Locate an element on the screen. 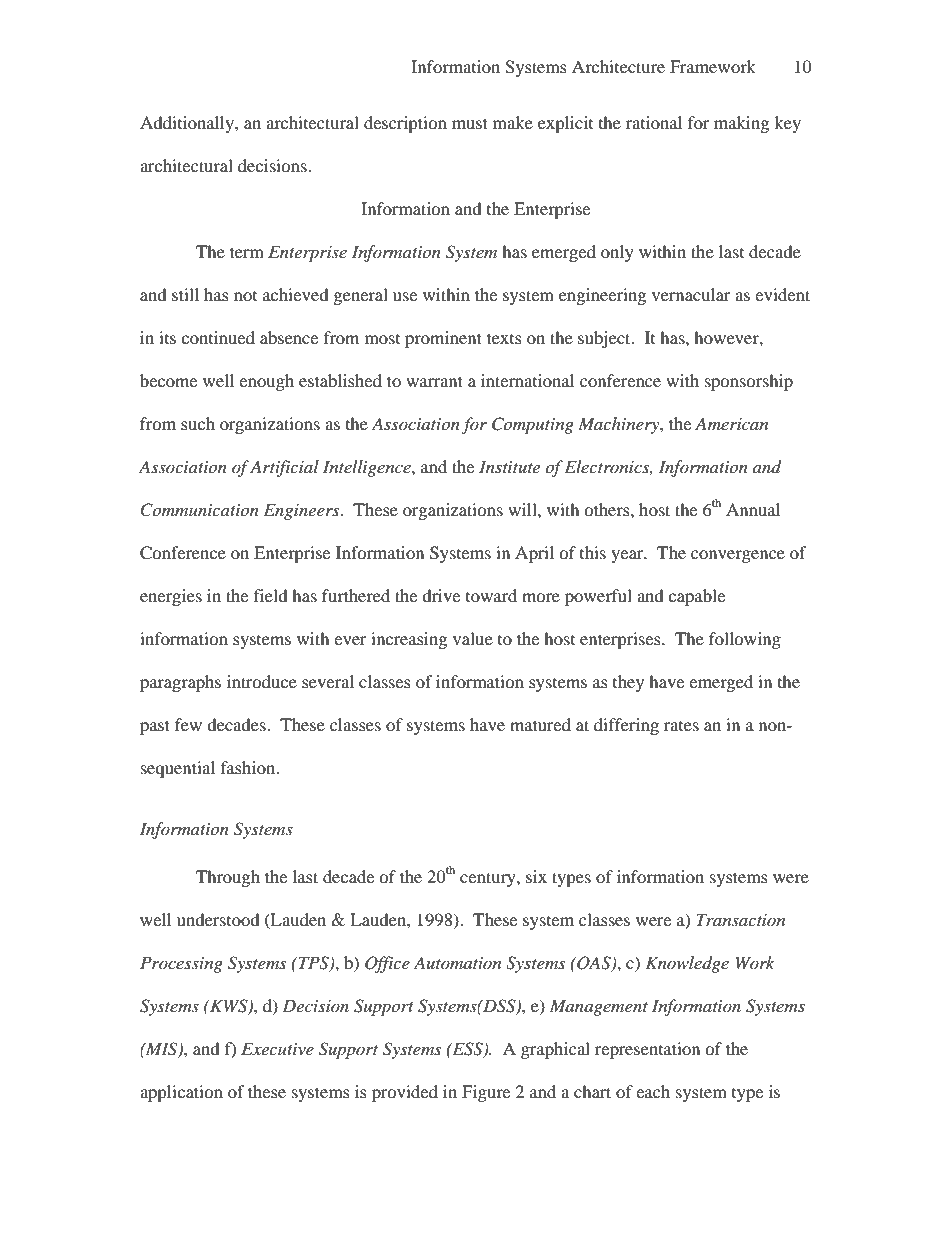 The height and width of the screenshot is (1233, 952). capable is located at coordinates (696, 597).
